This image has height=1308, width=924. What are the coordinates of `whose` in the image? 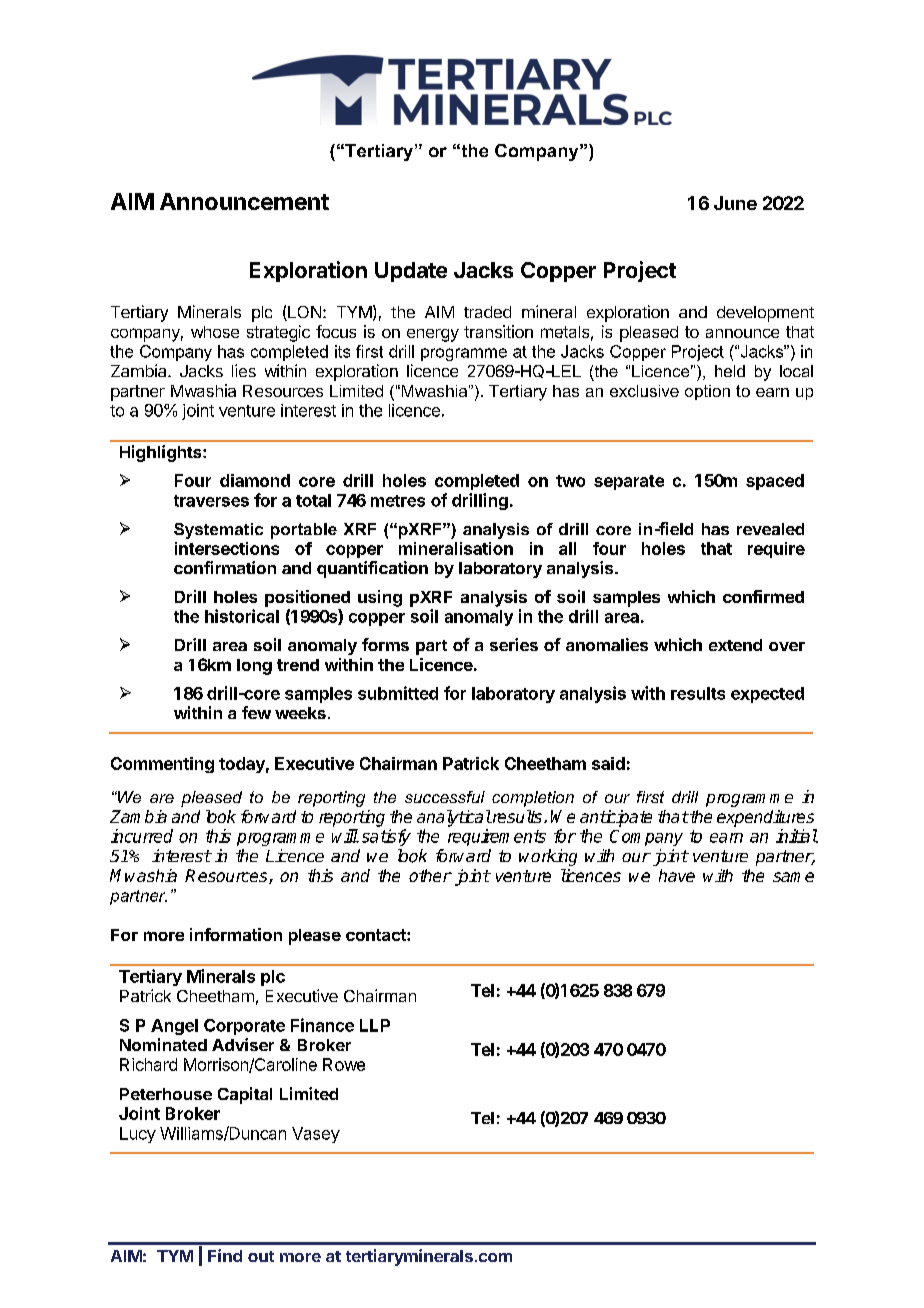 It's located at (215, 332).
